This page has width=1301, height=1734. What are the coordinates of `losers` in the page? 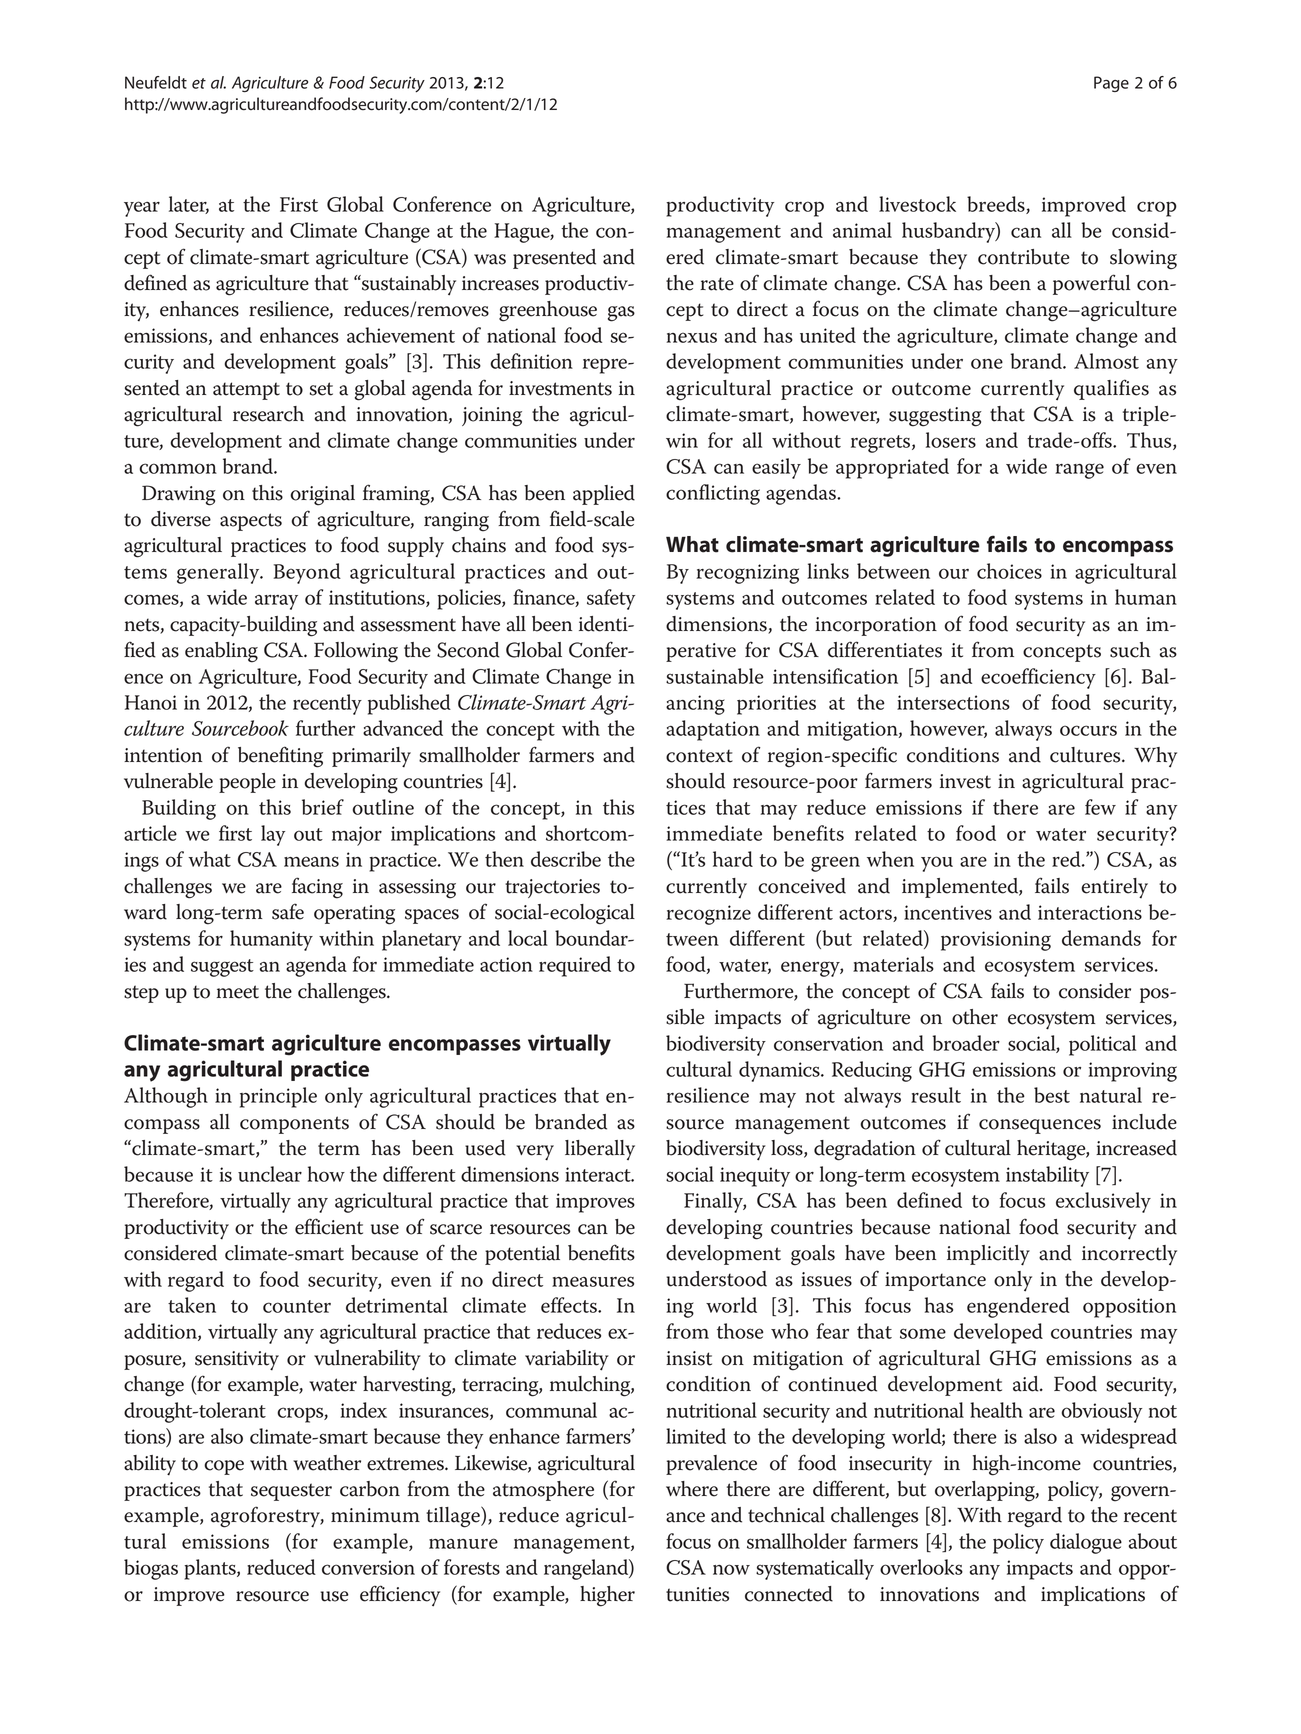 It's located at (951, 440).
